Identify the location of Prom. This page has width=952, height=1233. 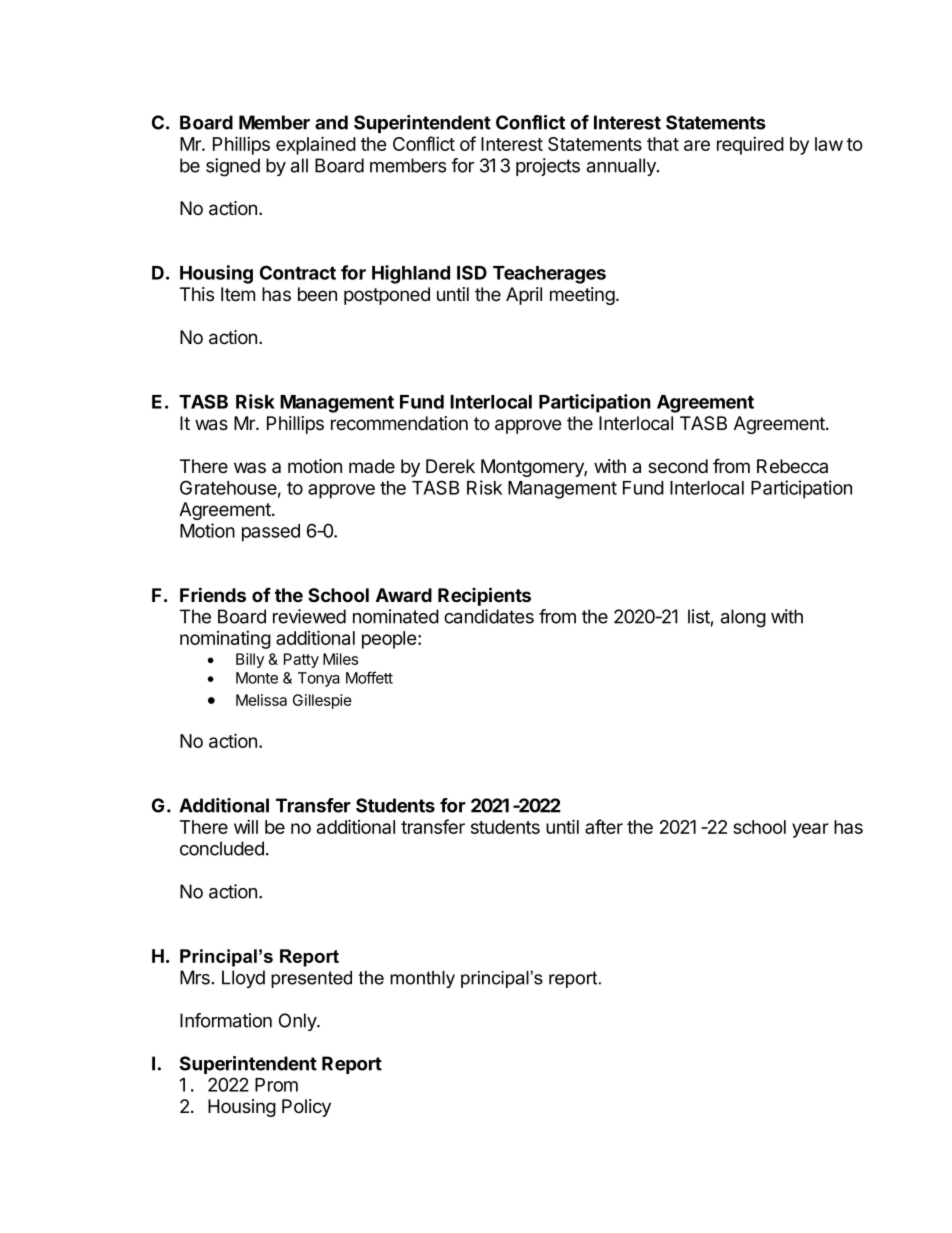
(276, 1085).
